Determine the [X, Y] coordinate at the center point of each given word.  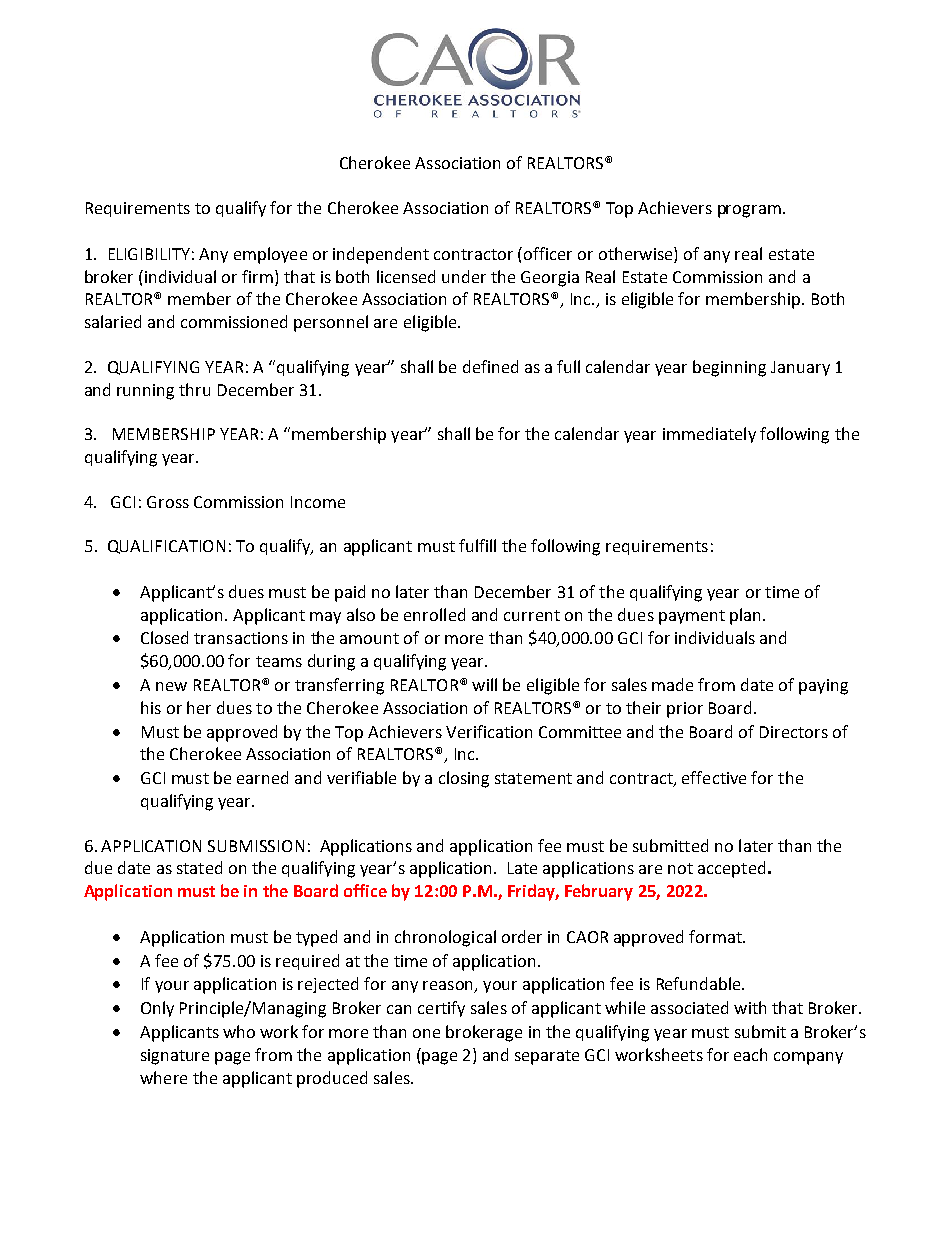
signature [175, 1057]
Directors [794, 732]
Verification [489, 731]
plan [747, 616]
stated [199, 867]
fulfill [477, 545]
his [151, 707]
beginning [729, 368]
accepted [731, 869]
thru [194, 389]
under [464, 276]
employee [270, 255]
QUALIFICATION [166, 547]
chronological [445, 938]
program [749, 211]
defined [490, 366]
